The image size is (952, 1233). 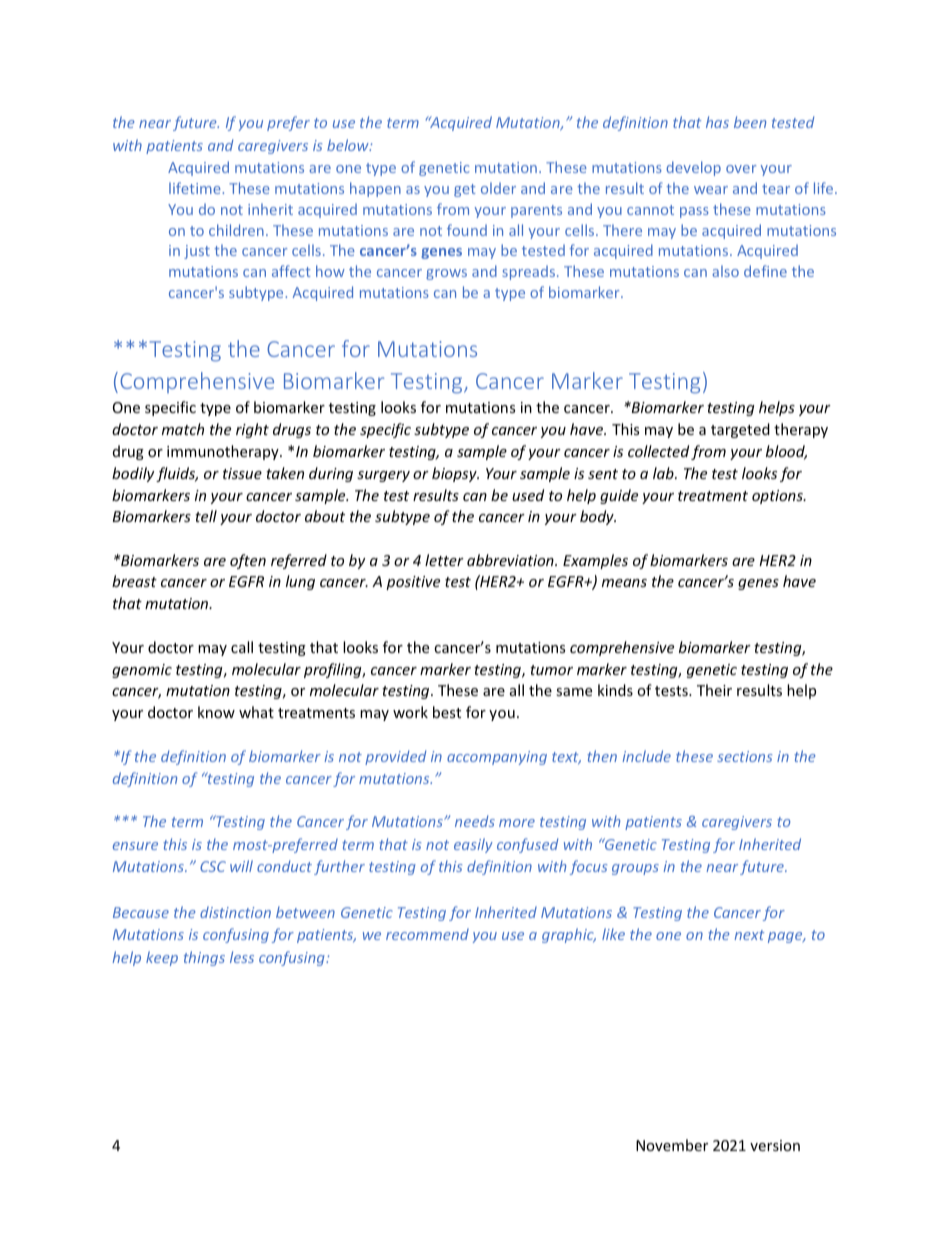 What do you see at coordinates (498, 188) in the screenshot?
I see `older` at bounding box center [498, 188].
